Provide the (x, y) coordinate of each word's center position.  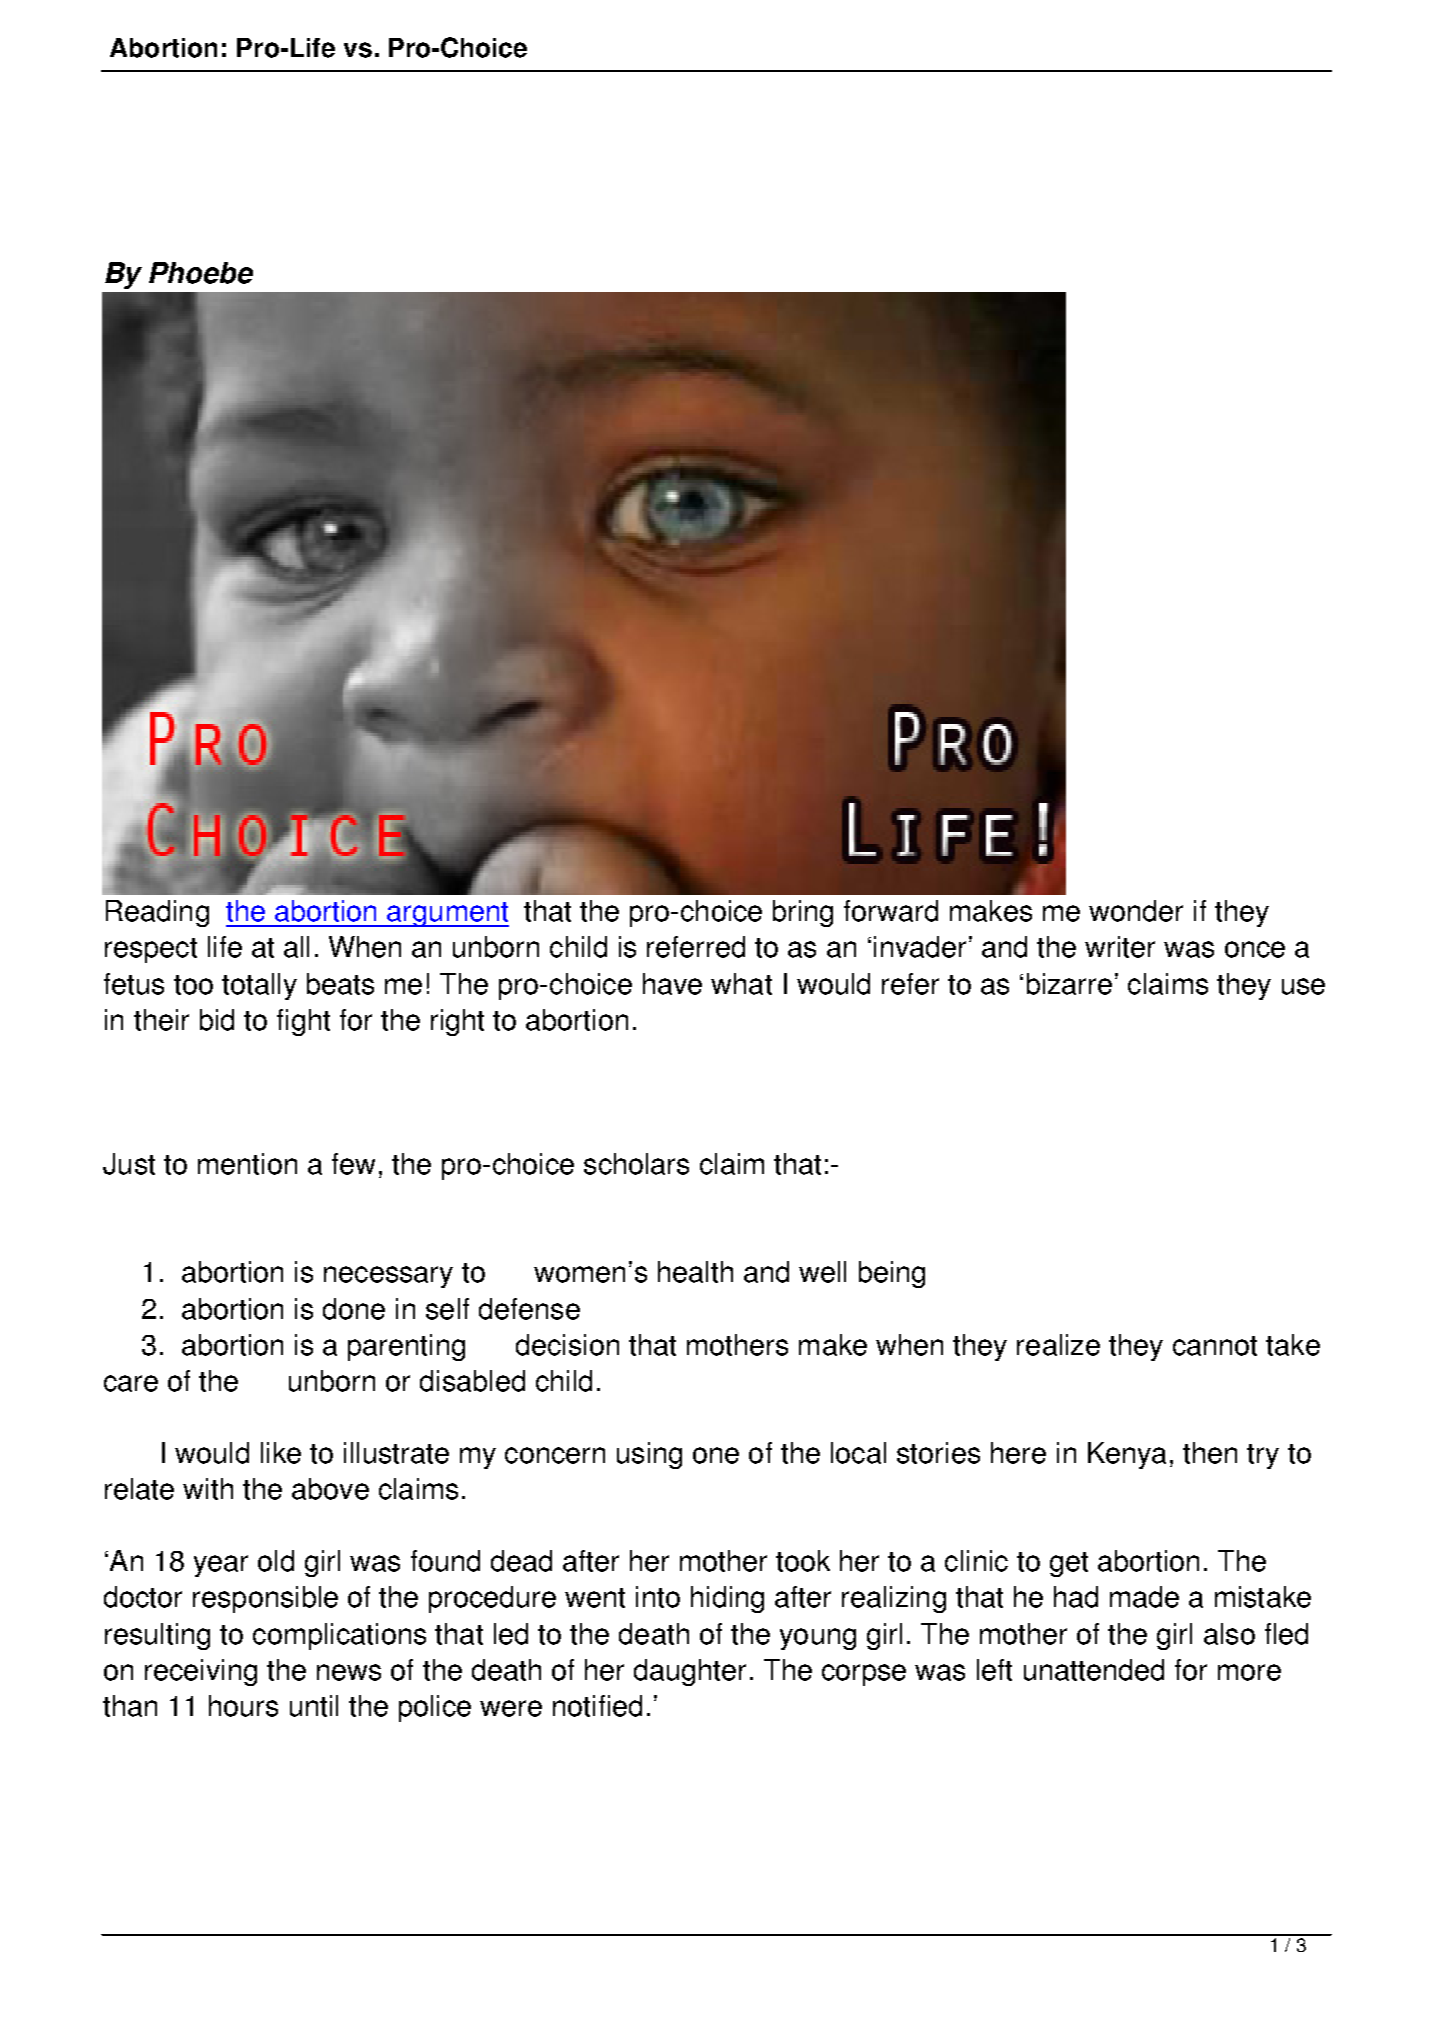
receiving (201, 1672)
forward (891, 911)
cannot (1215, 1346)
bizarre (1069, 984)
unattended (1094, 1670)
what (741, 984)
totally (259, 986)
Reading (157, 913)
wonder (1136, 911)
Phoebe (201, 273)
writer (1120, 947)
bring (803, 913)
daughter (690, 1672)
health (695, 1272)
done (354, 1309)
